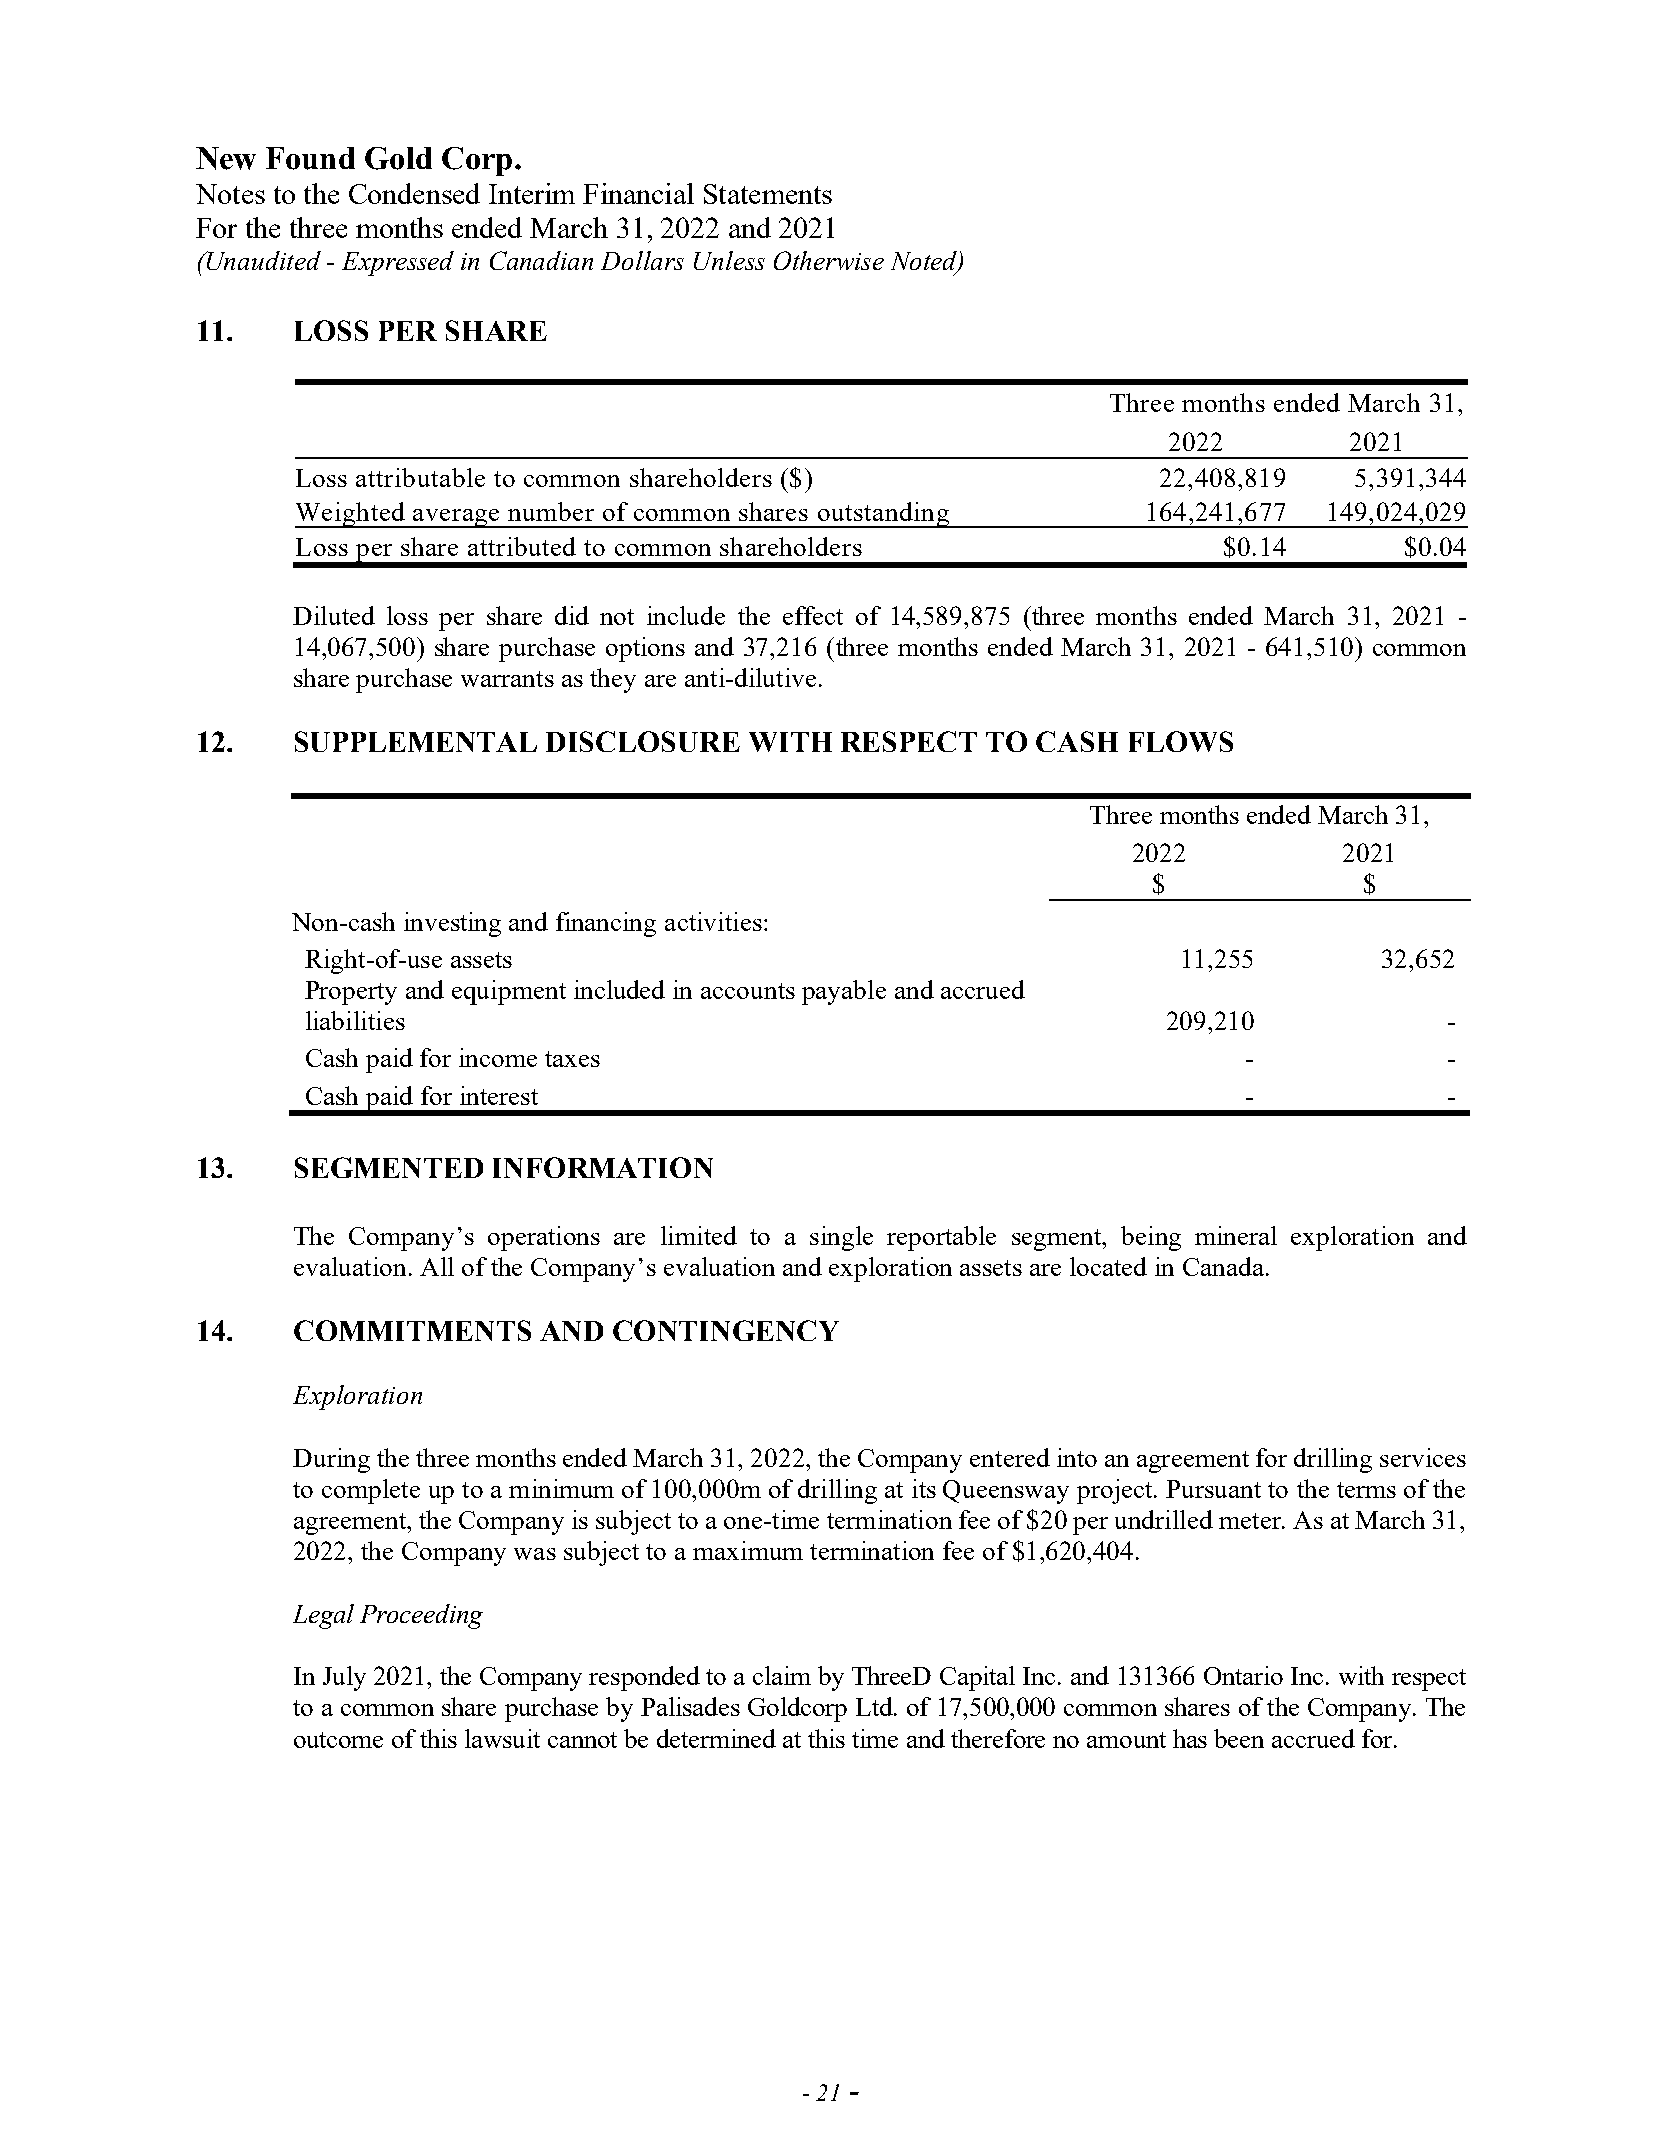  Describe the element at coordinates (416, 741) in the screenshot. I see `SUPPLEMENTAL` at that location.
